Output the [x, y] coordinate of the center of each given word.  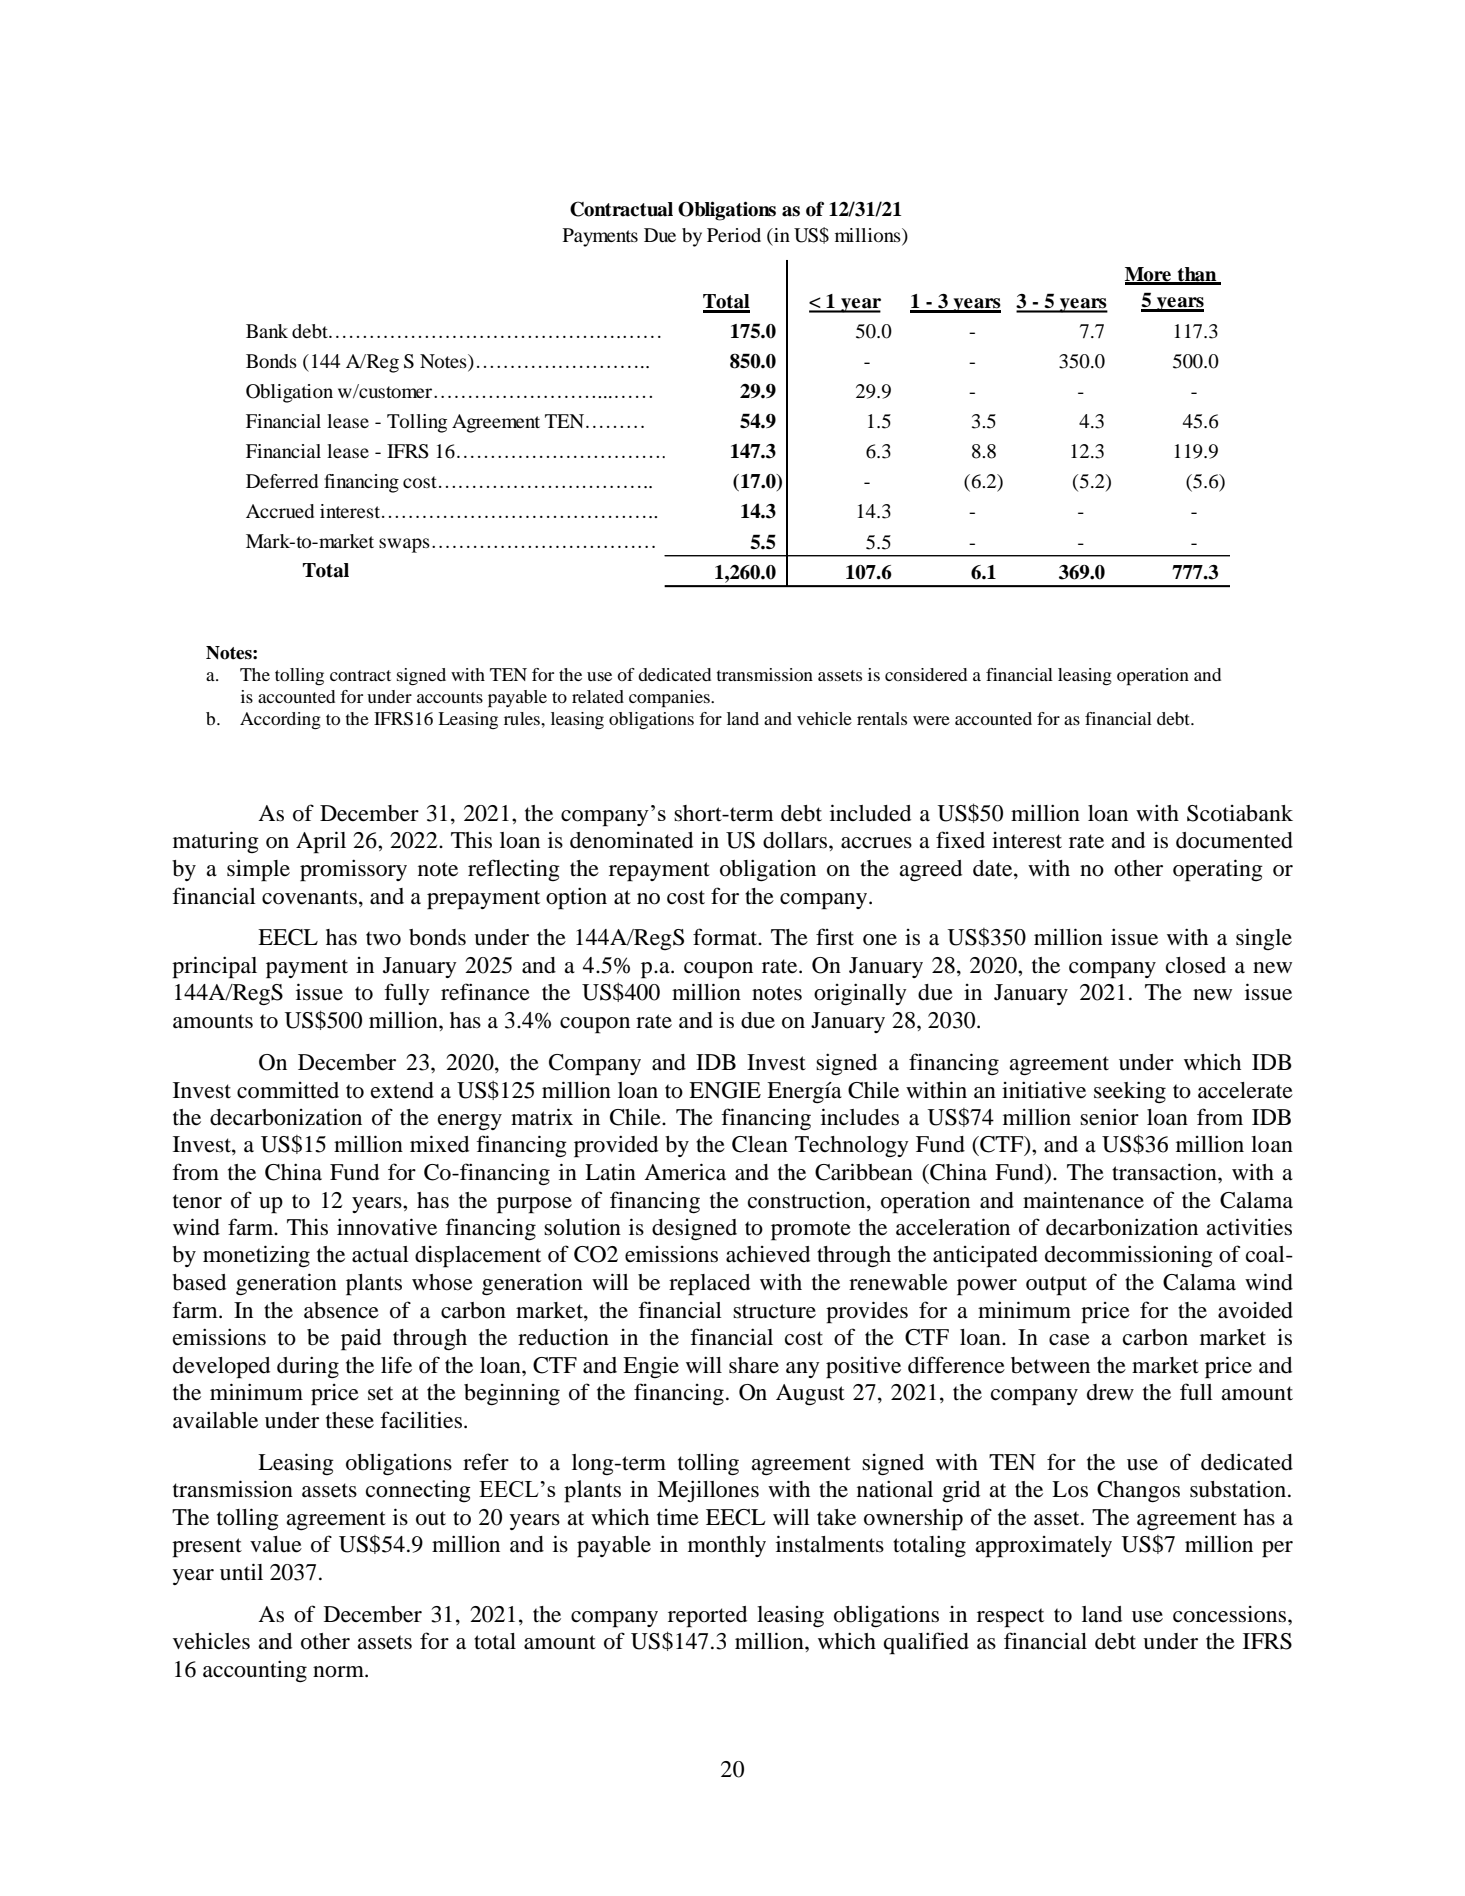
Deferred [282, 481]
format [726, 937]
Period [734, 235]
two [383, 938]
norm [339, 1672]
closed [1196, 965]
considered [926, 674]
